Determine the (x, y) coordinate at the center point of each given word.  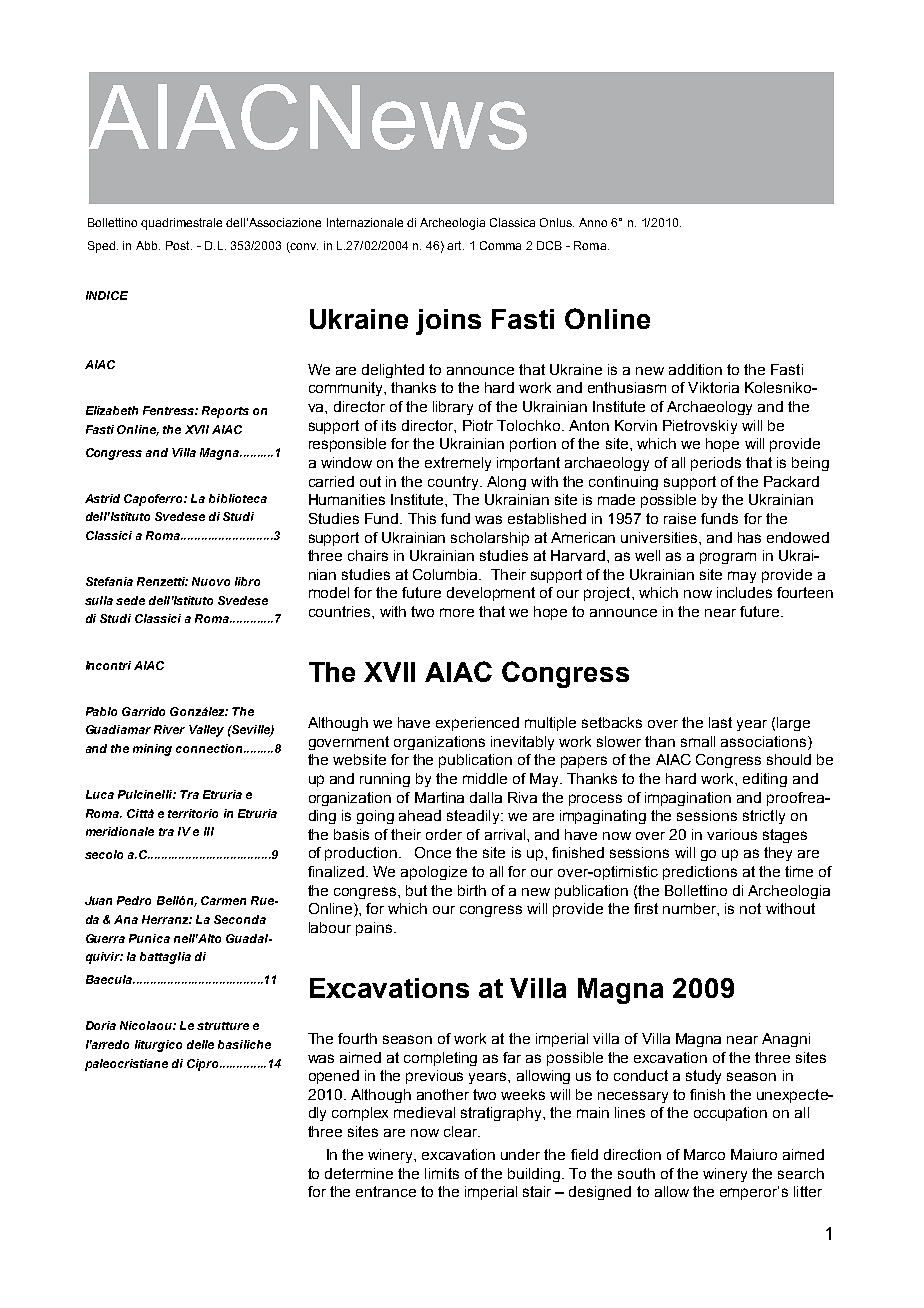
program (728, 558)
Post (179, 245)
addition (695, 369)
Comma (500, 245)
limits (442, 1173)
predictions (700, 873)
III (209, 831)
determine (359, 1173)
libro (247, 581)
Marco (704, 1154)
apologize (434, 873)
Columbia (446, 574)
